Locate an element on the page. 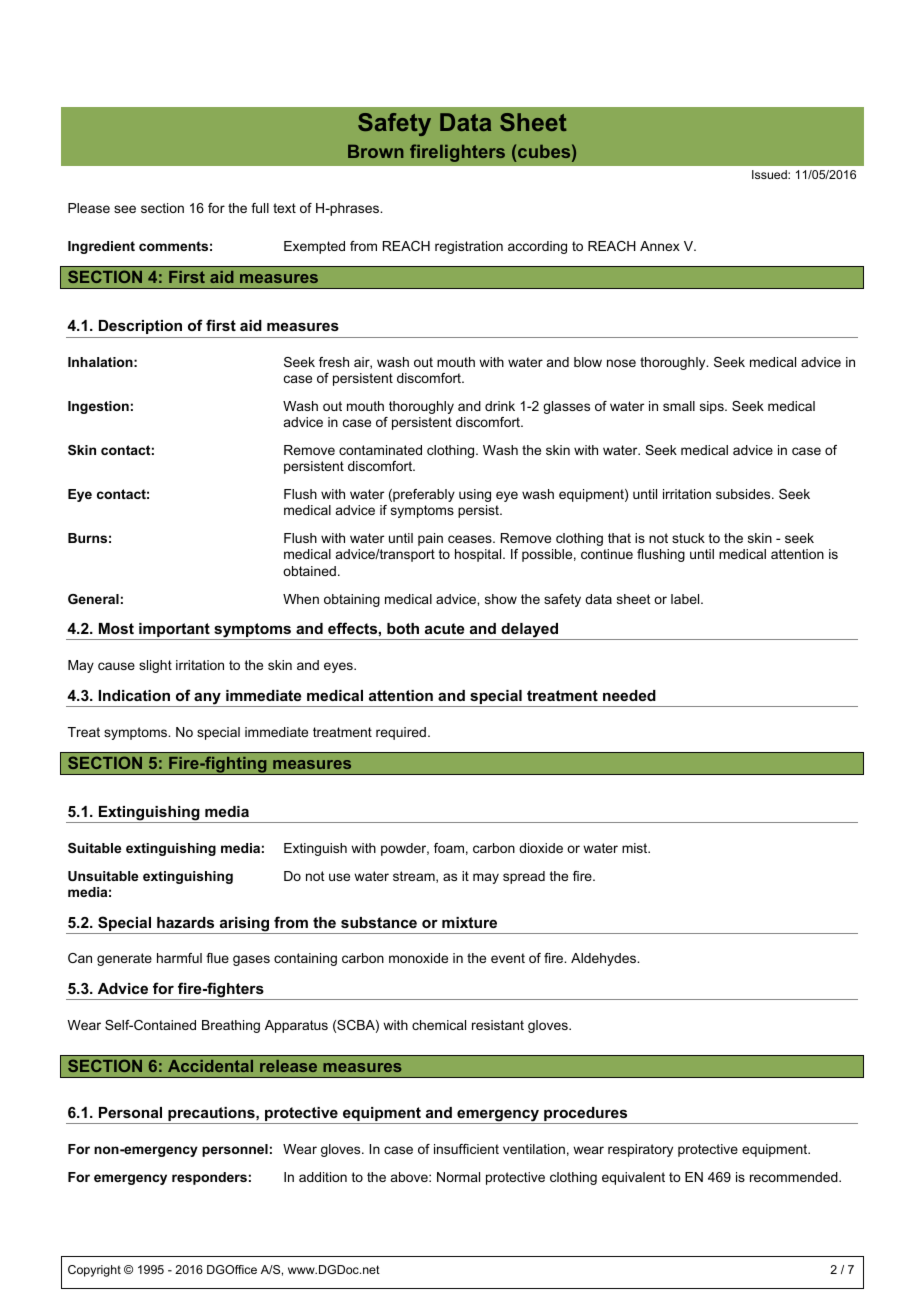  Copyright is located at coordinates (94, 1271).
